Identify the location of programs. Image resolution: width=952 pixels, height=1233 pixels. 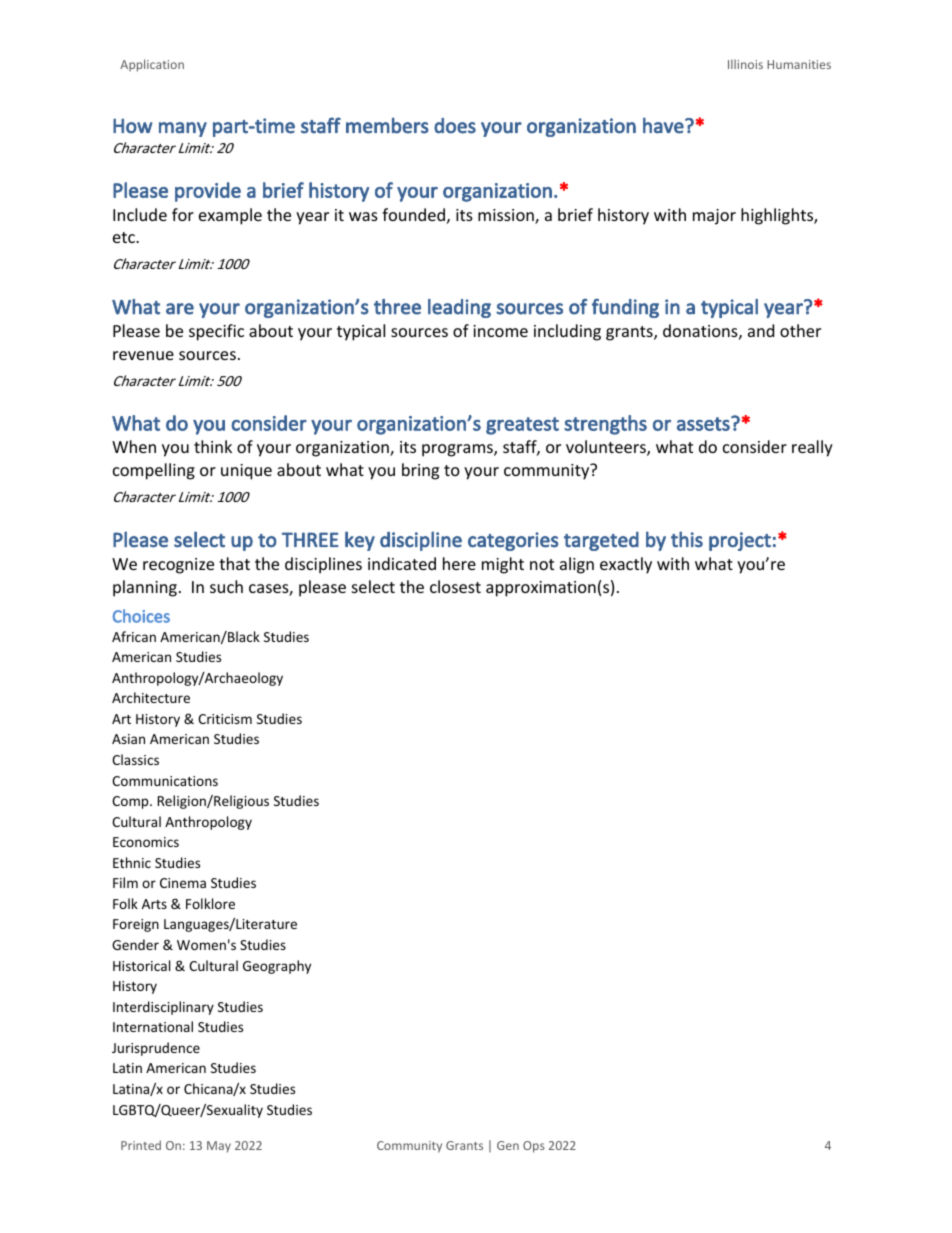
(458, 450).
